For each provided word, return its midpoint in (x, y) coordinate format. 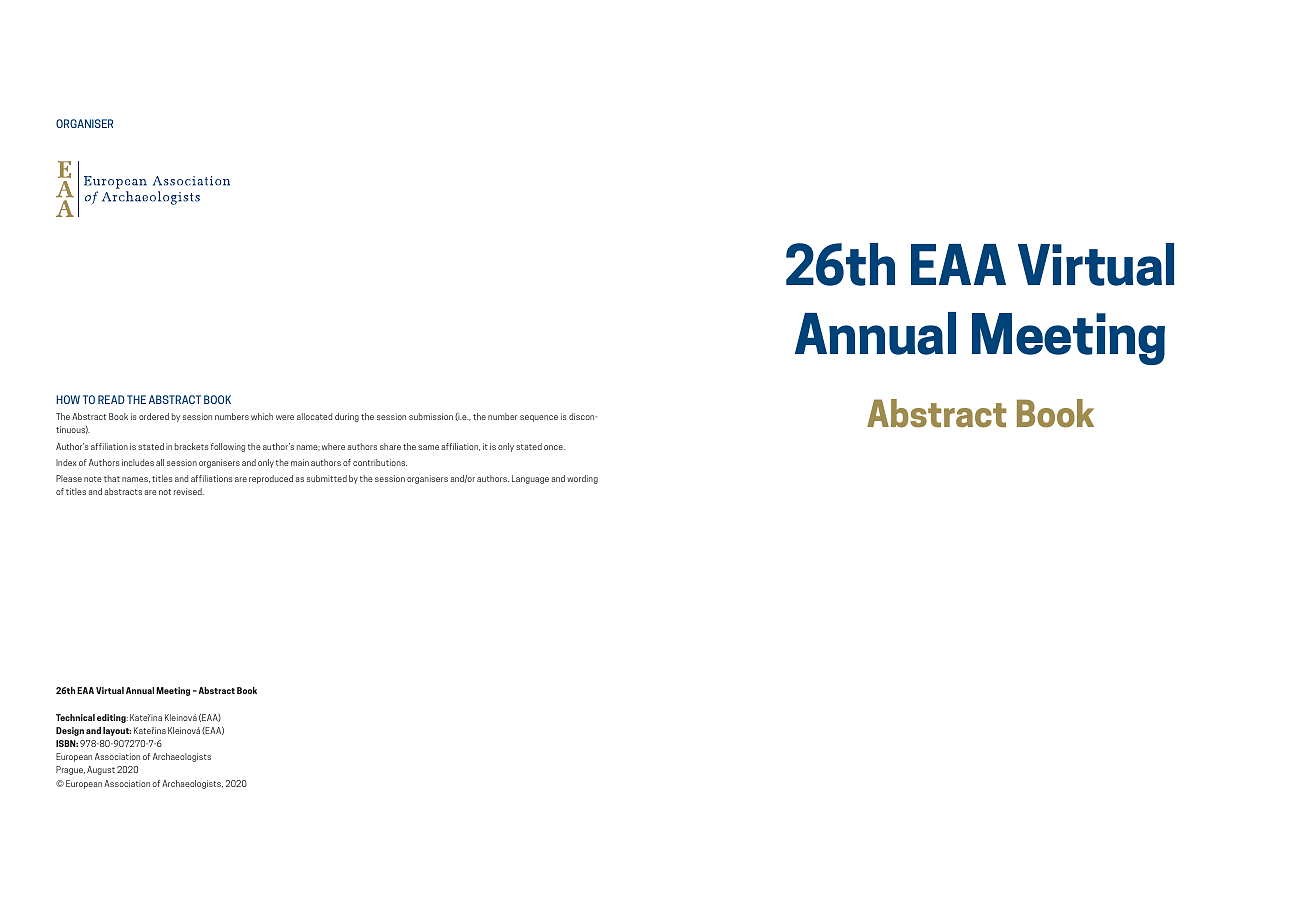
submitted (327, 478)
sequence (539, 418)
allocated (314, 416)
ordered (154, 416)
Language (530, 479)
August (101, 770)
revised (189, 491)
